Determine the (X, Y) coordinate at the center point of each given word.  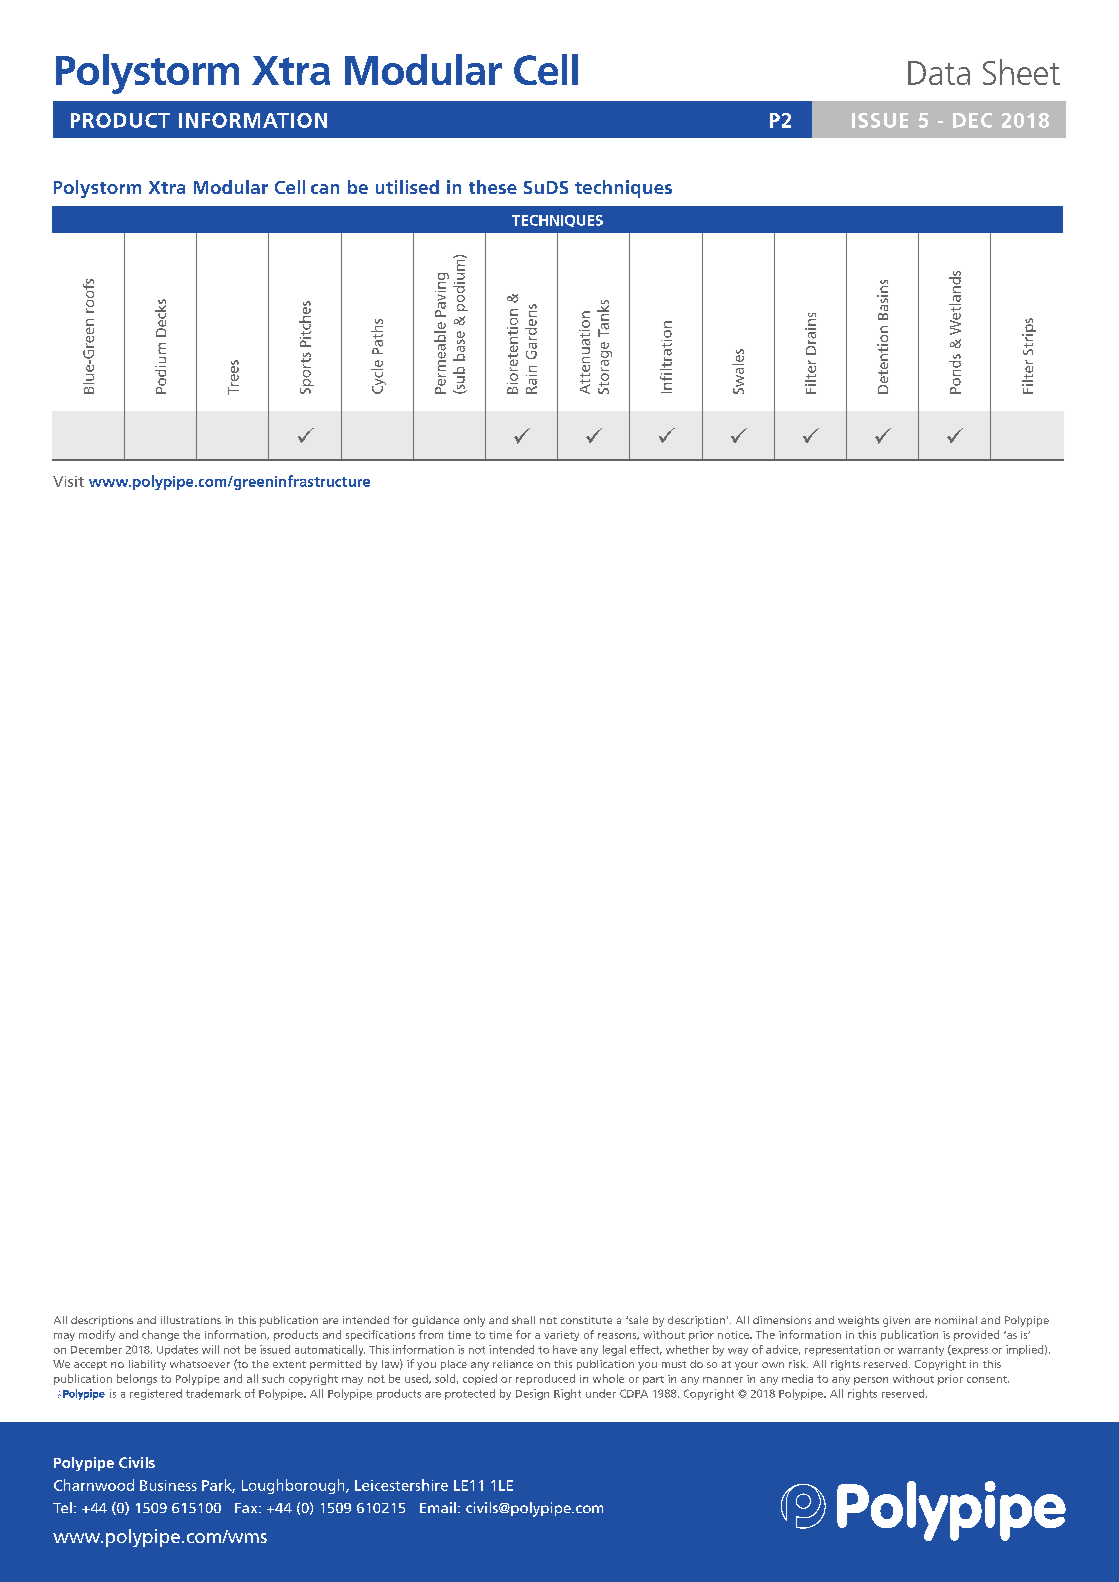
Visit (68, 481)
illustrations (191, 1320)
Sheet (1021, 72)
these (493, 187)
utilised (407, 187)
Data (939, 73)
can (325, 189)
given (896, 1321)
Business (168, 1485)
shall (523, 1320)
